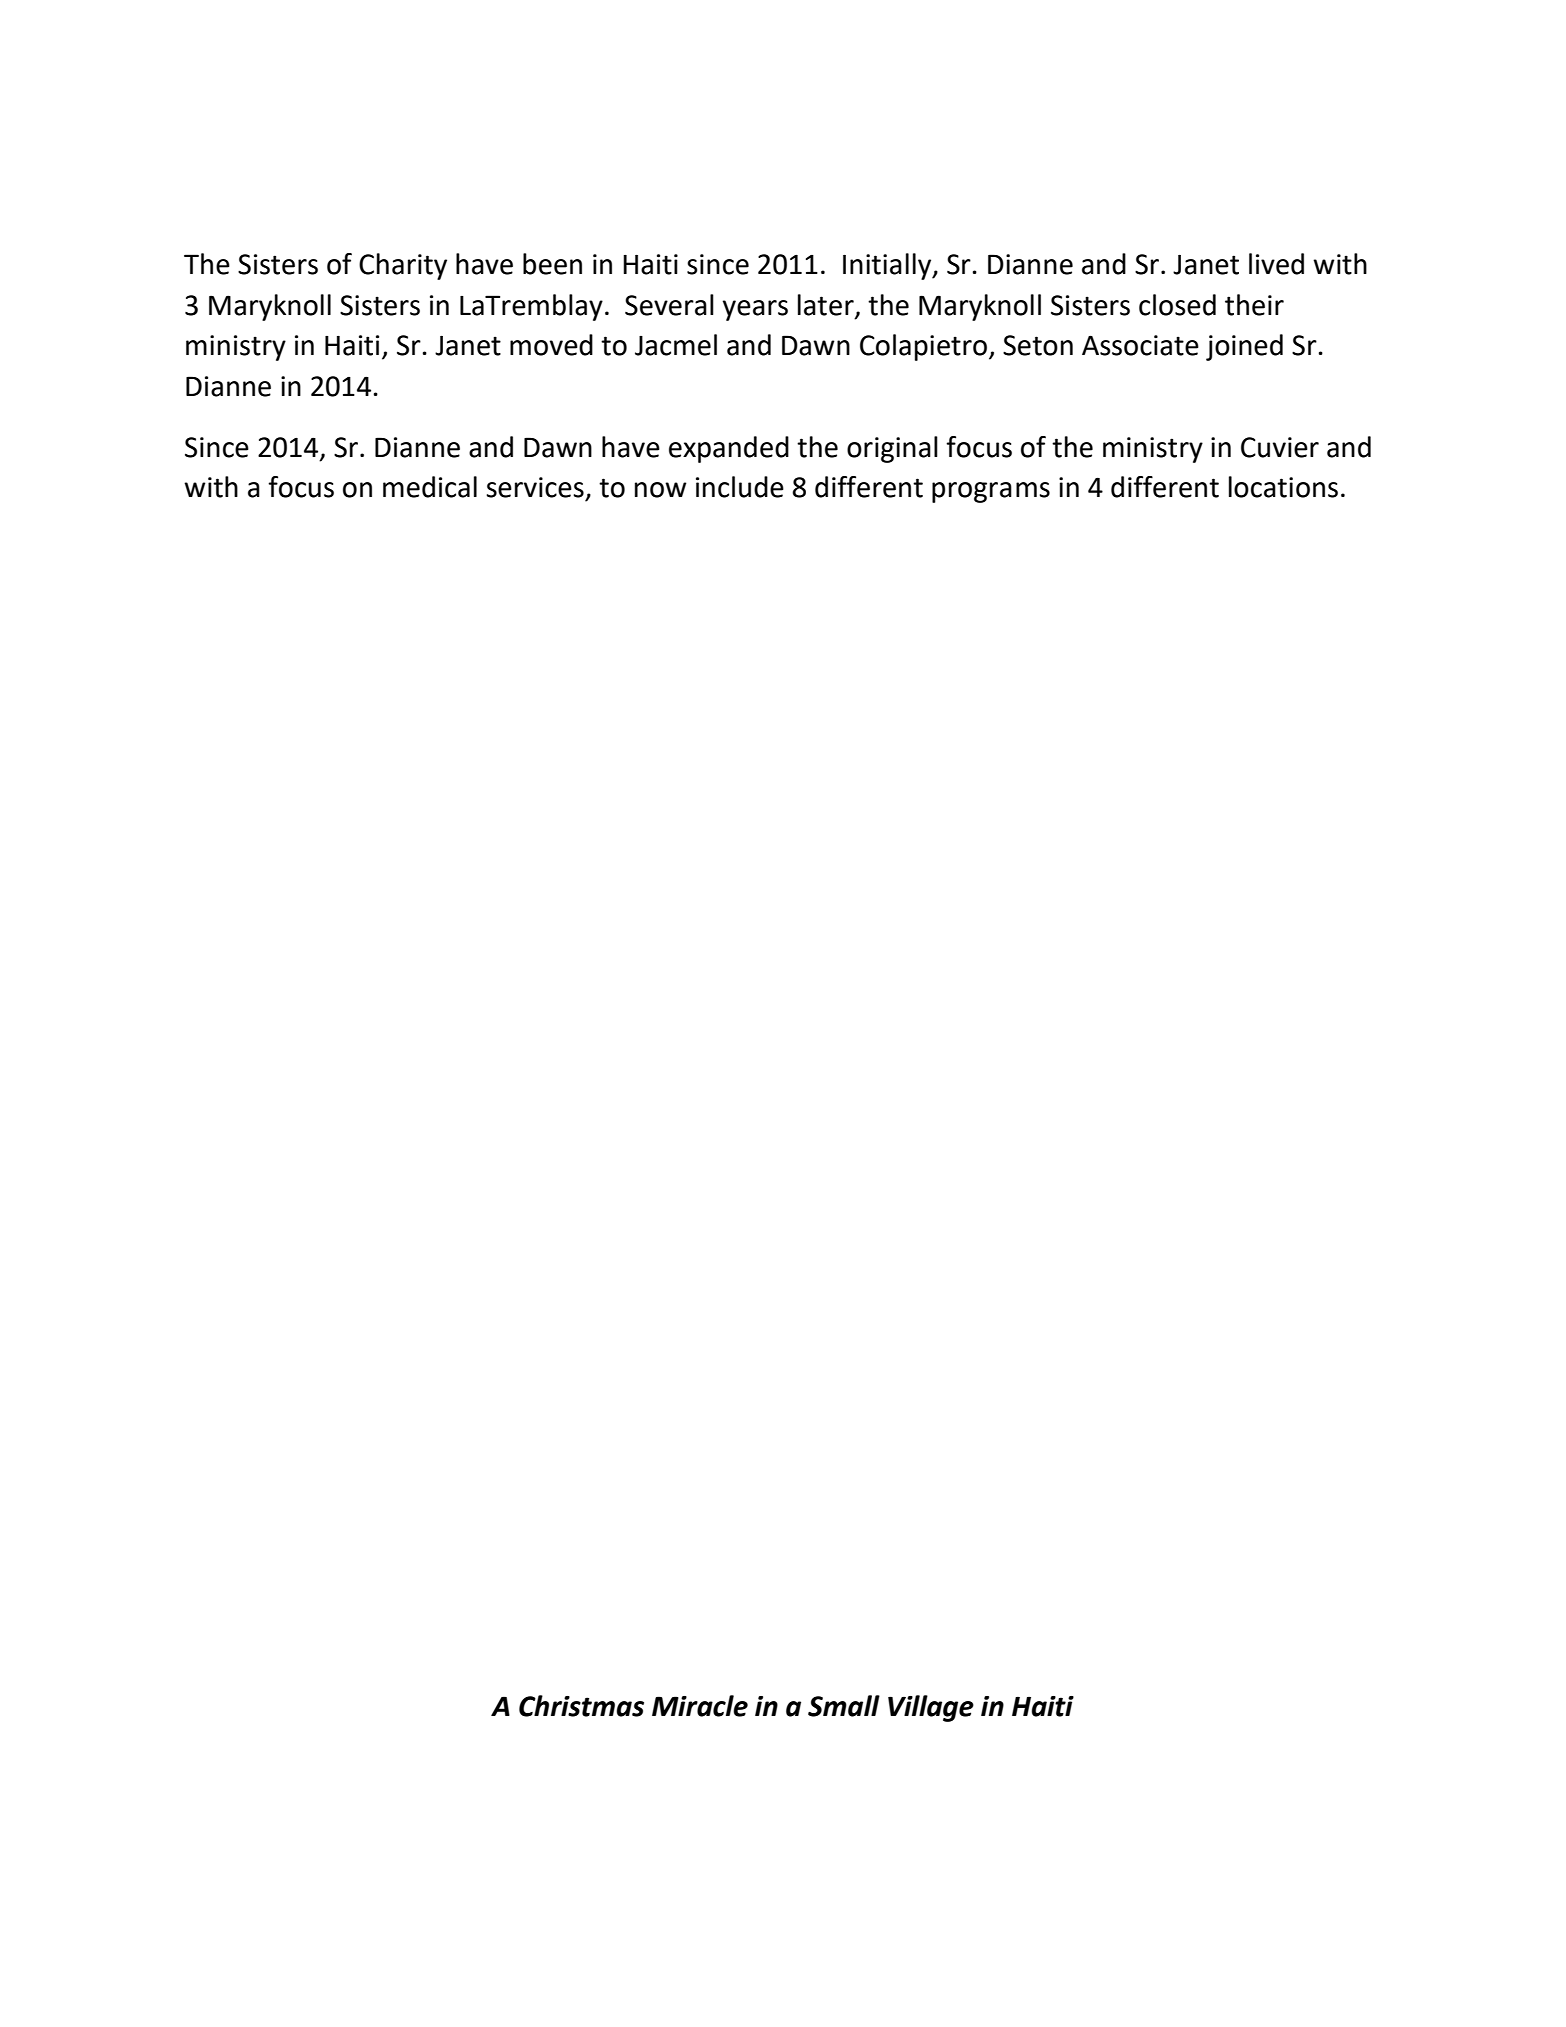 The width and height of the page is (1566, 2027). I want to click on Cuvier, so click(1280, 447).
